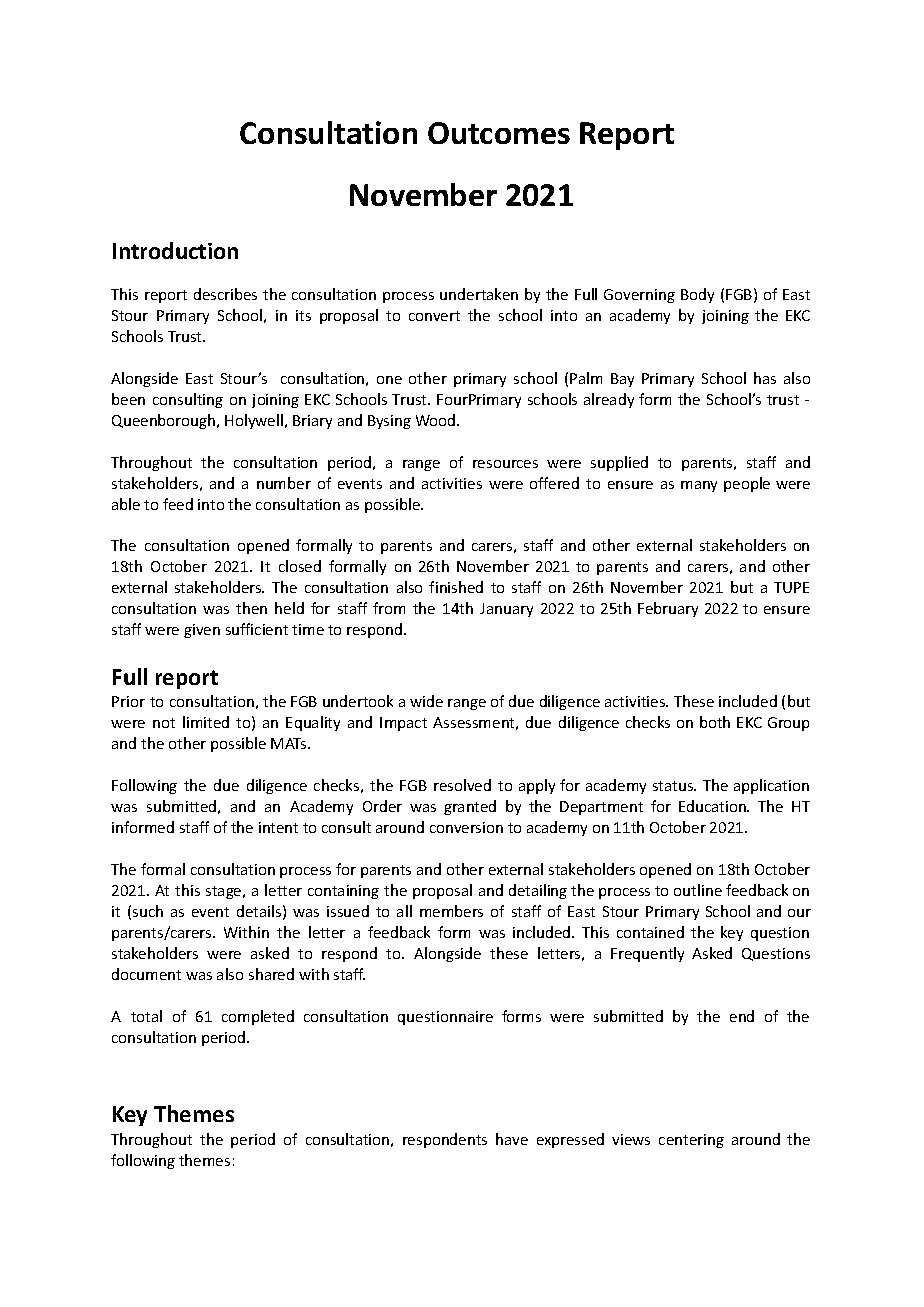 This image has height=1307, width=924. I want to click on January, so click(506, 610).
